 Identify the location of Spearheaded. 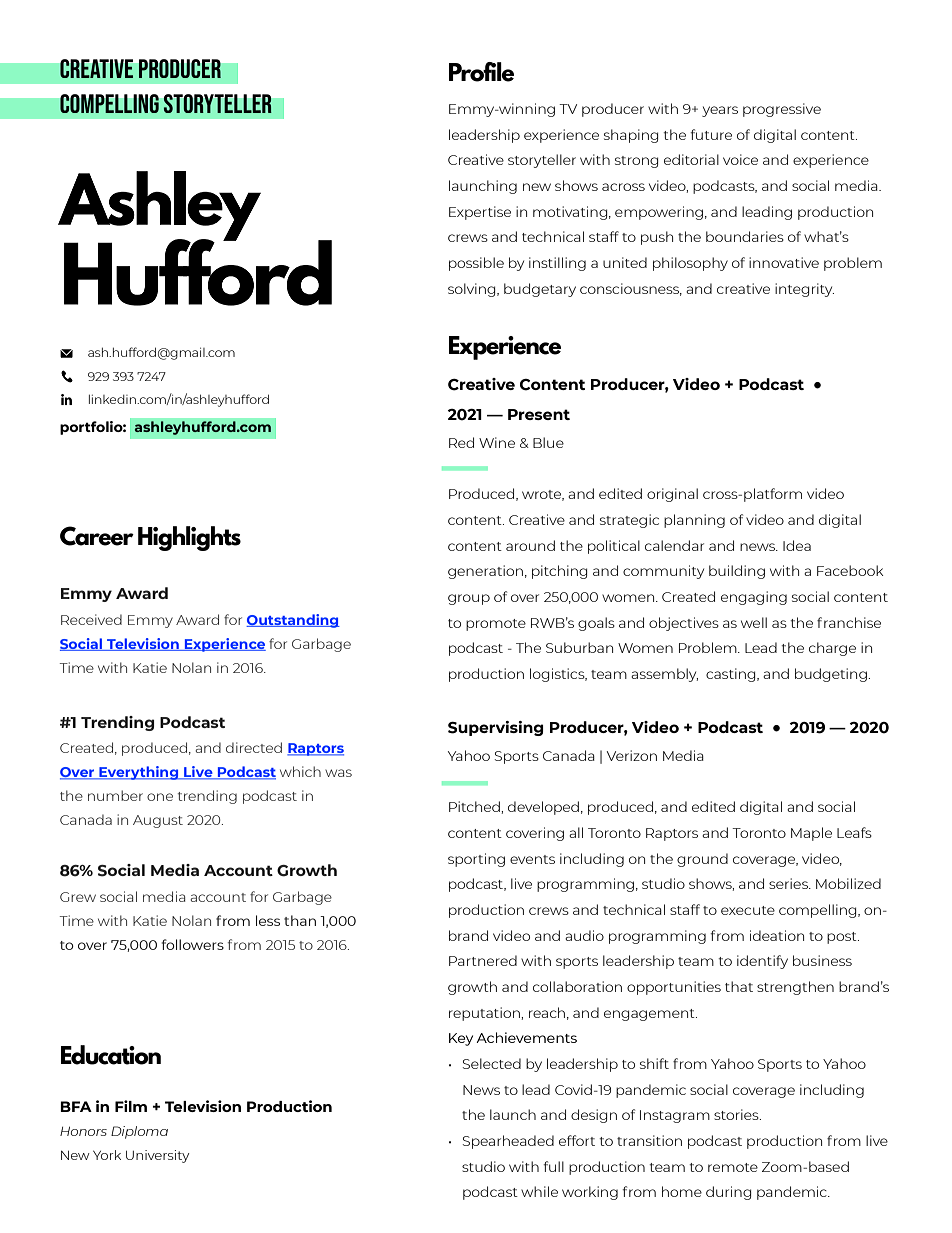
(508, 1142).
